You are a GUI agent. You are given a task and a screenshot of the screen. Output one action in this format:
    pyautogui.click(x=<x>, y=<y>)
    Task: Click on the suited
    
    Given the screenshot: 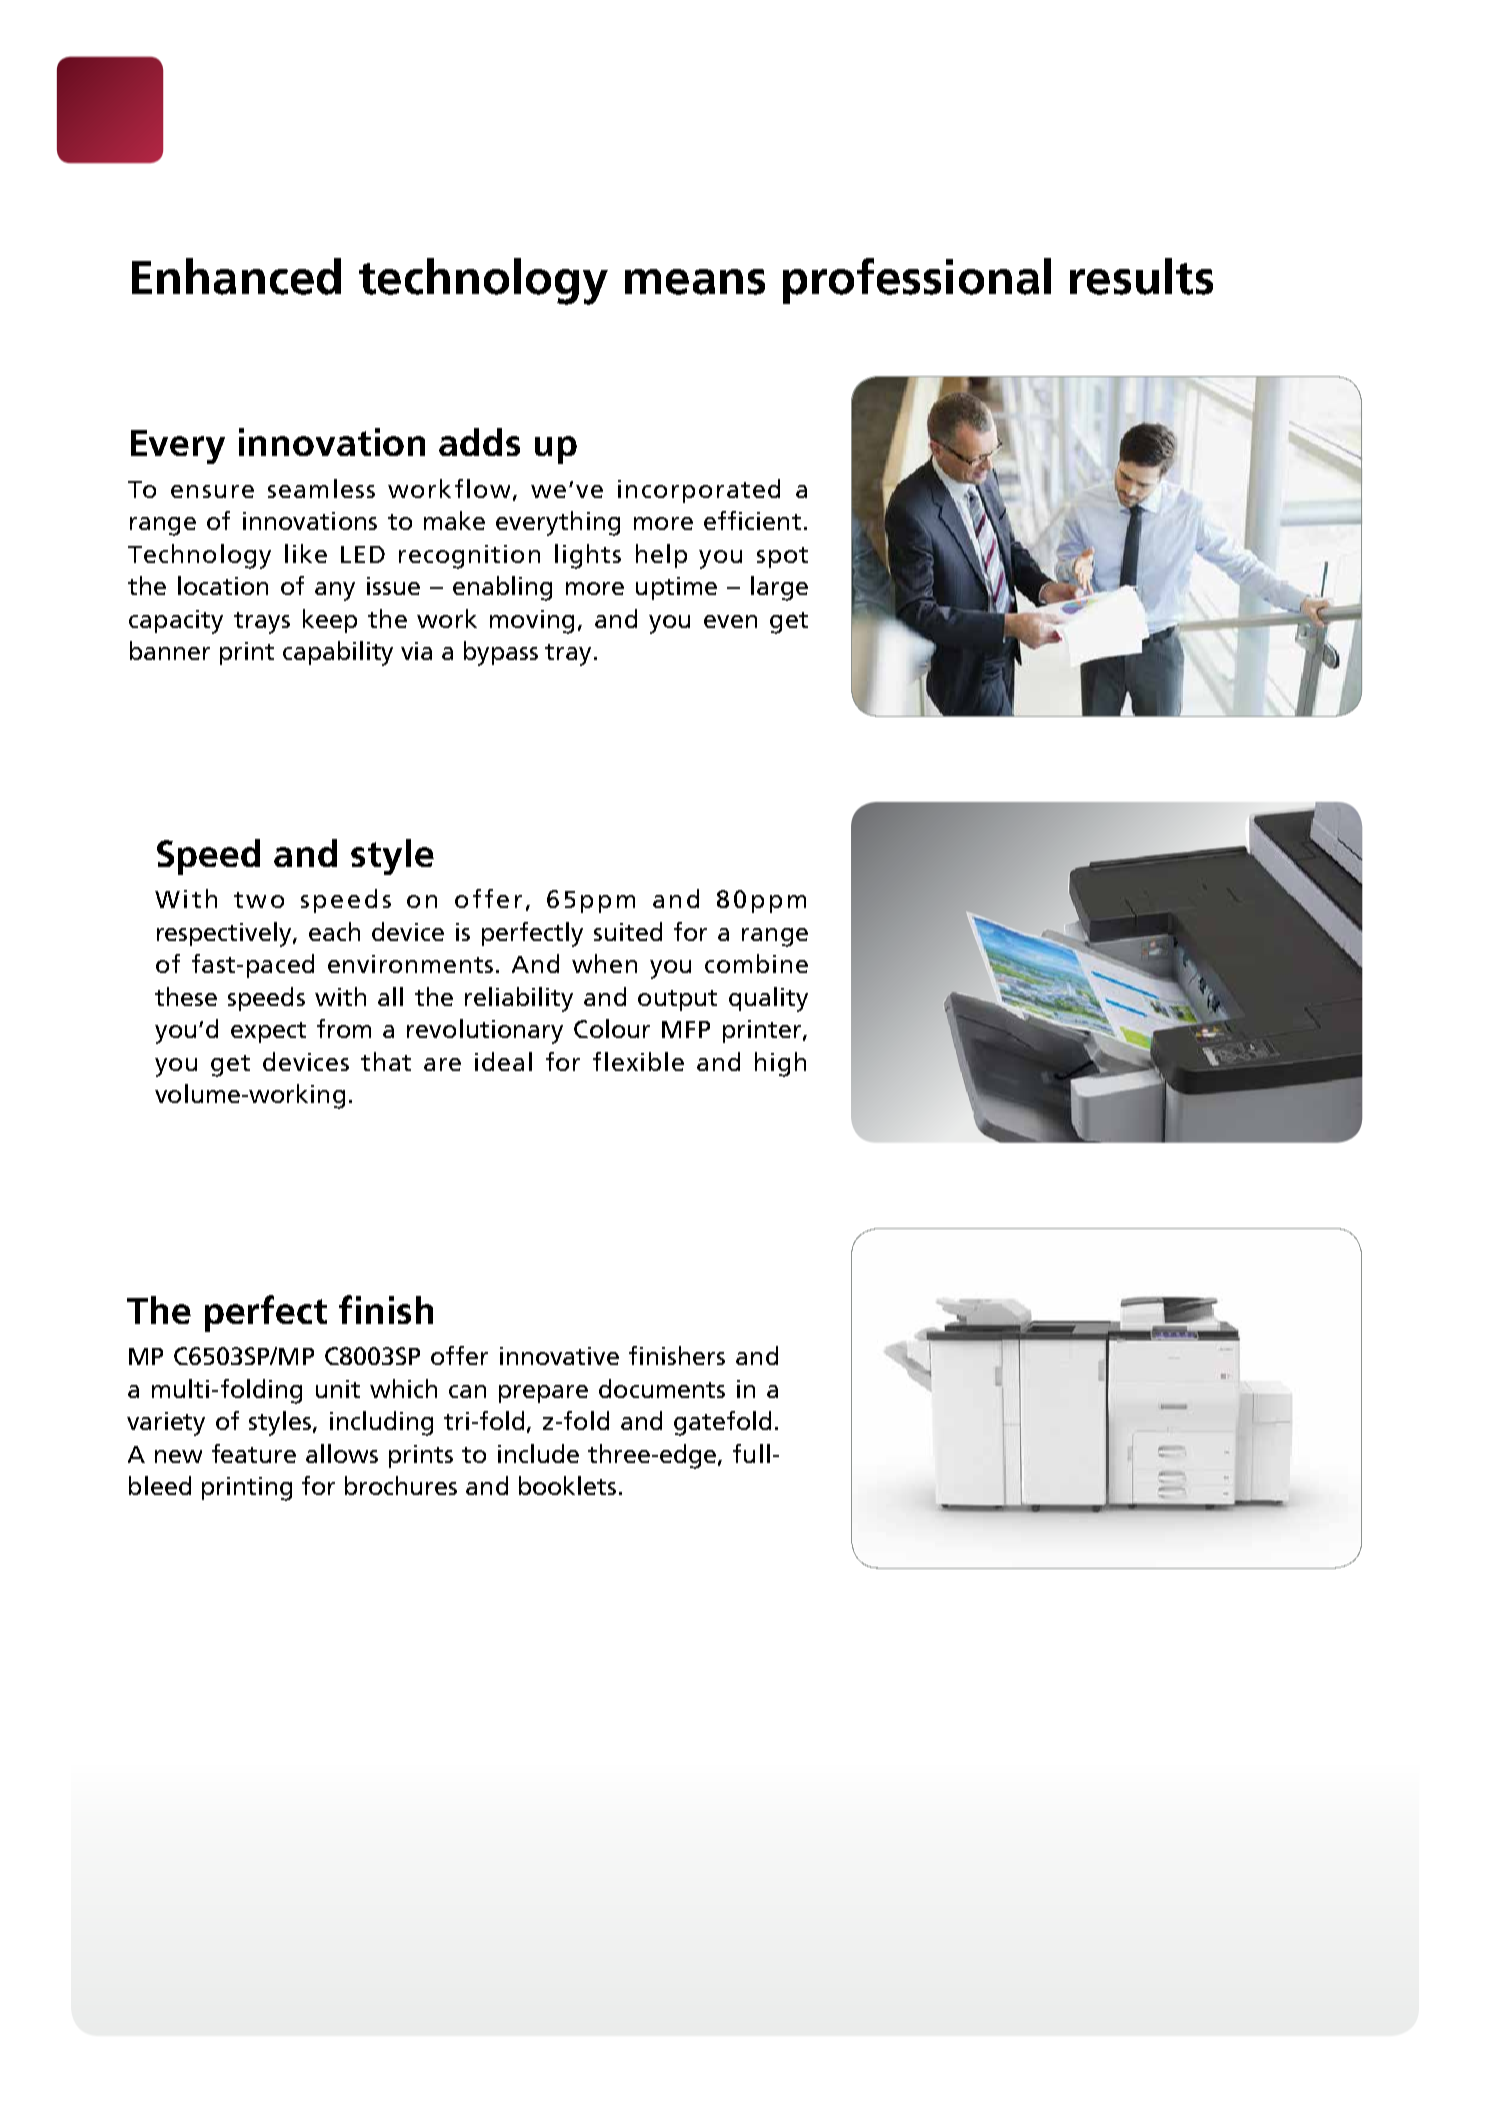 What is the action you would take?
    pyautogui.click(x=628, y=931)
